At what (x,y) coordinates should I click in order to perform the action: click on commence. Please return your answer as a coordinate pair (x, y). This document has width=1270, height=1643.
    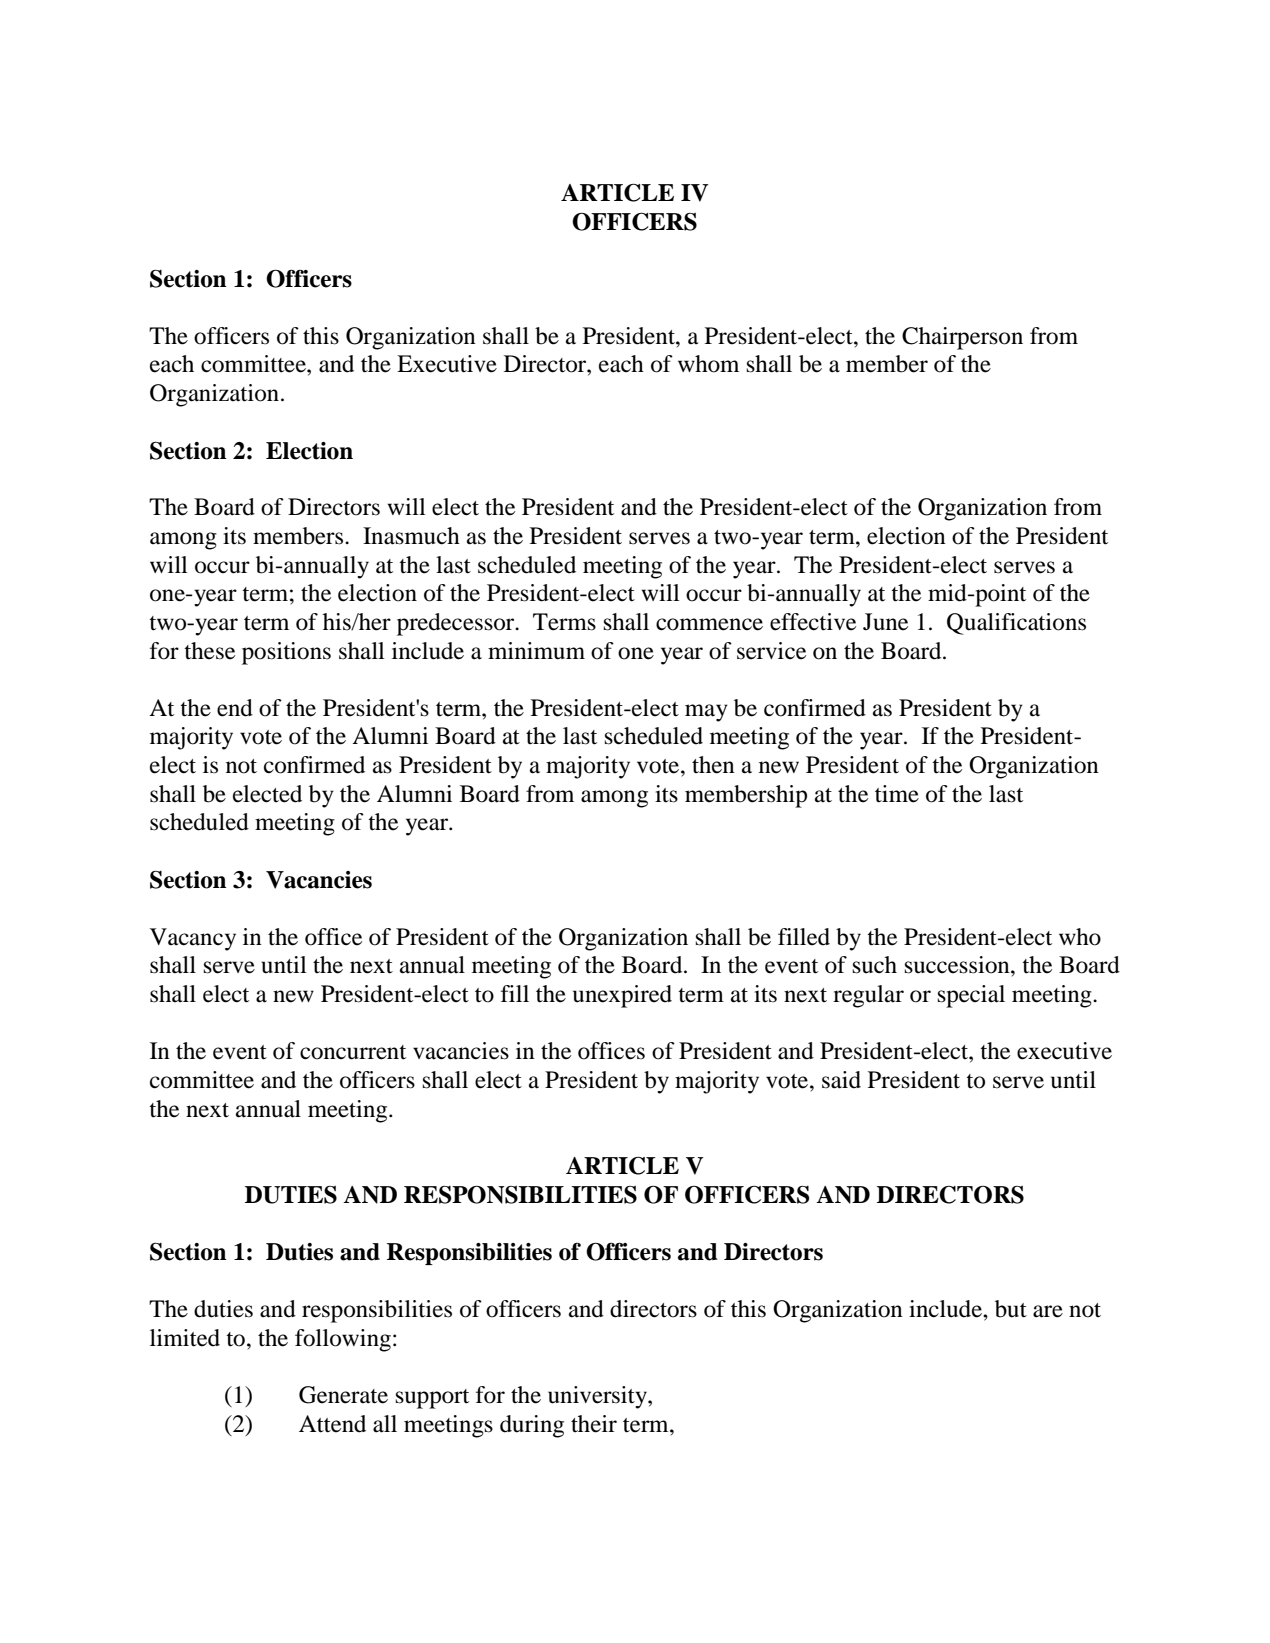
    Looking at the image, I should click on (709, 624).
